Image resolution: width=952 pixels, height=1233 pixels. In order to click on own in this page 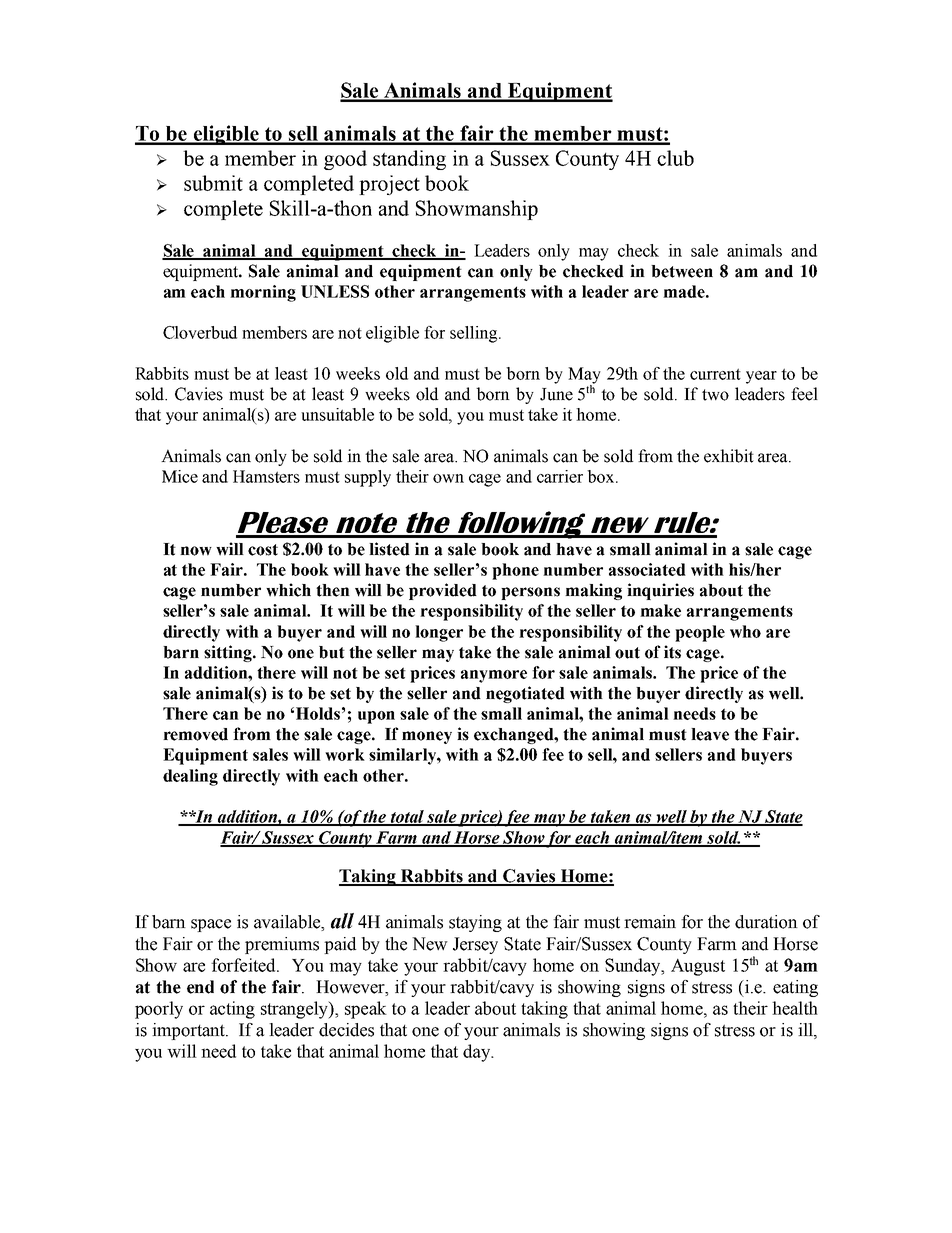, I will do `click(448, 478)`.
